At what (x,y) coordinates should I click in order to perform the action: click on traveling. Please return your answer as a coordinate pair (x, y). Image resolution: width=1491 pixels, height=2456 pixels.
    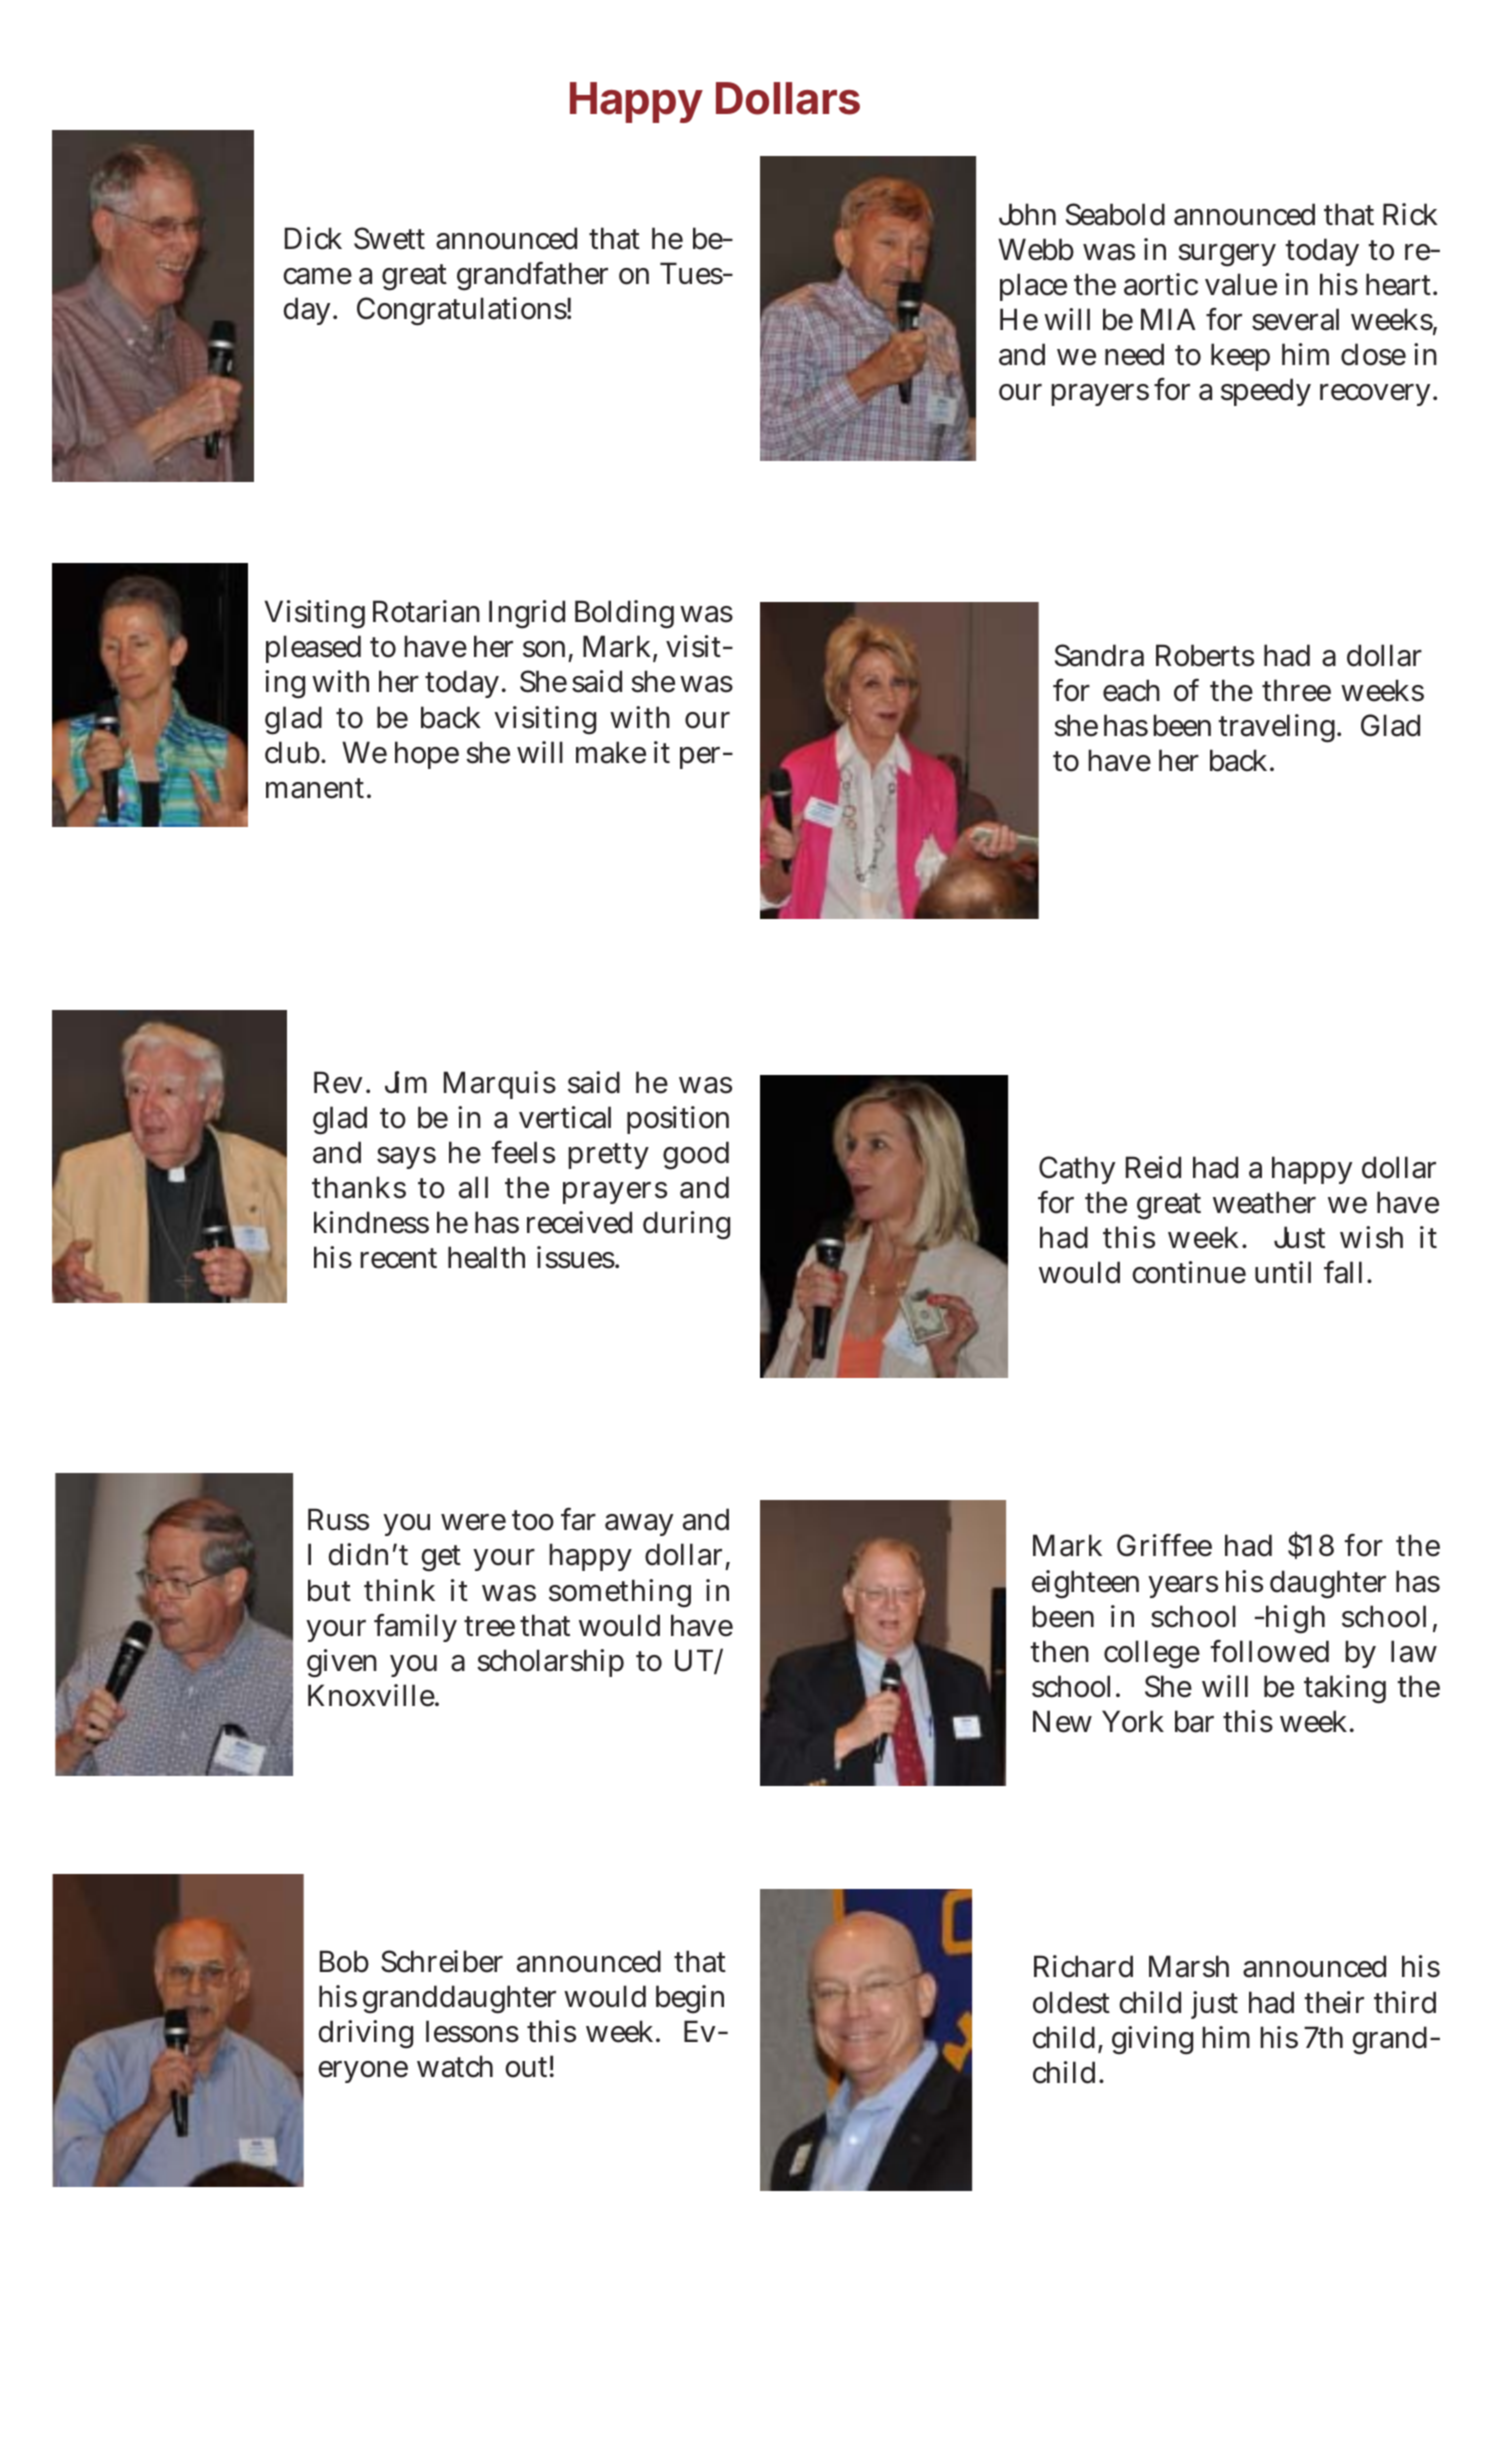
    Looking at the image, I should click on (1279, 728).
